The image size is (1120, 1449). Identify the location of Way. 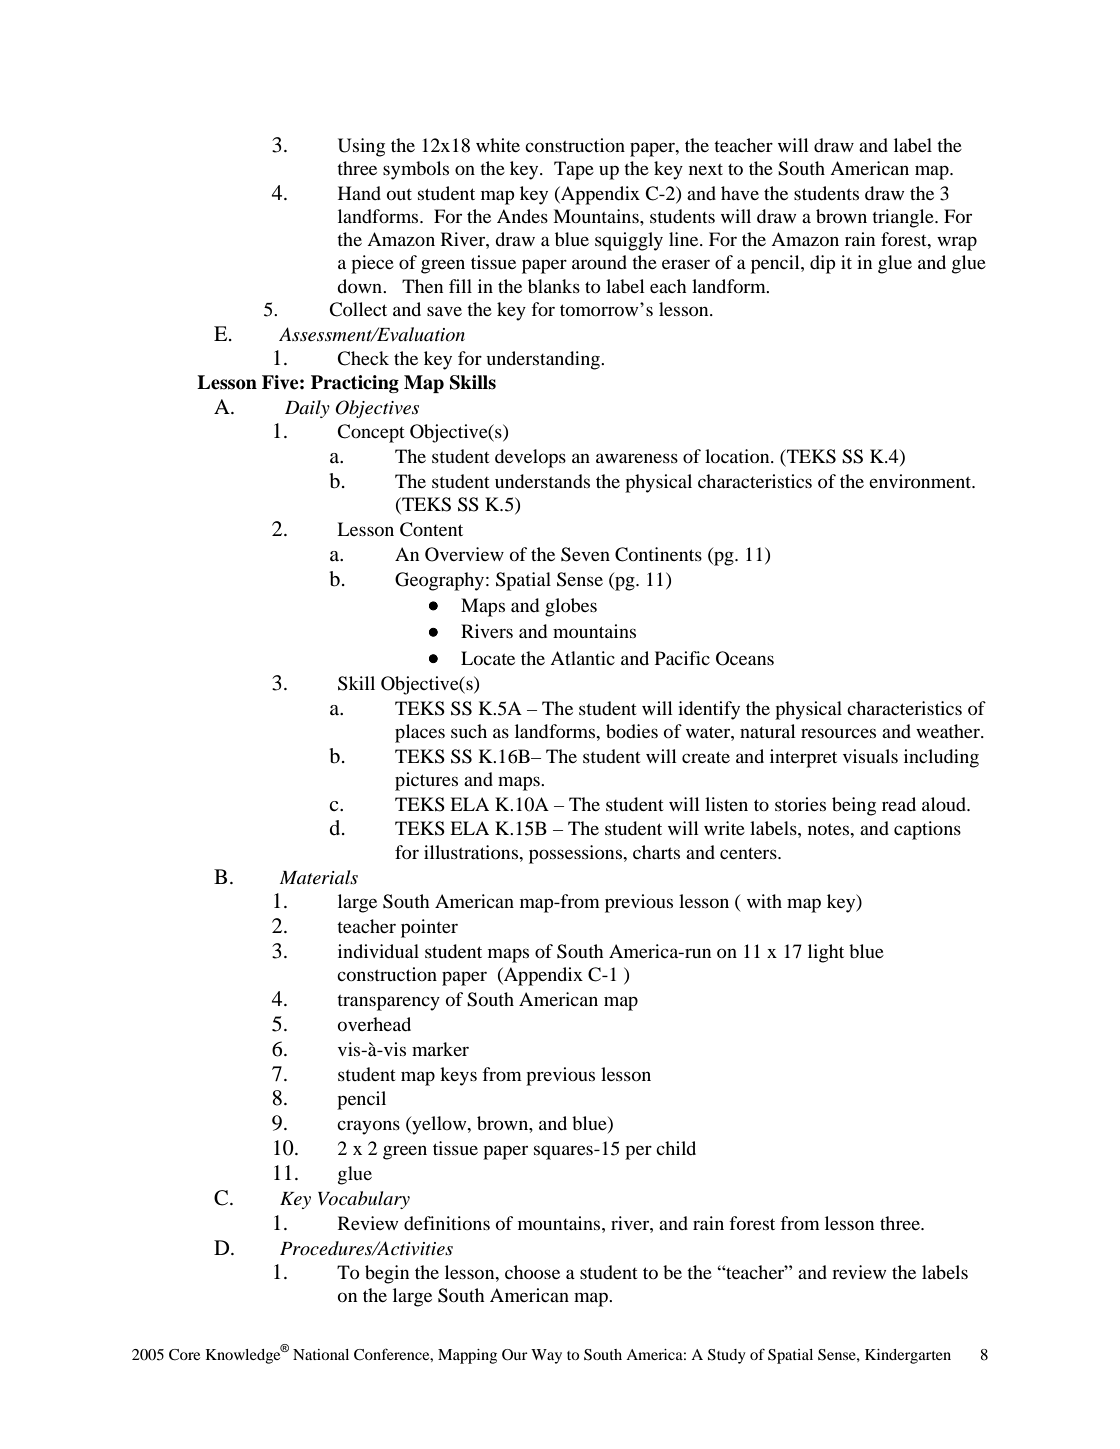
(546, 1356).
